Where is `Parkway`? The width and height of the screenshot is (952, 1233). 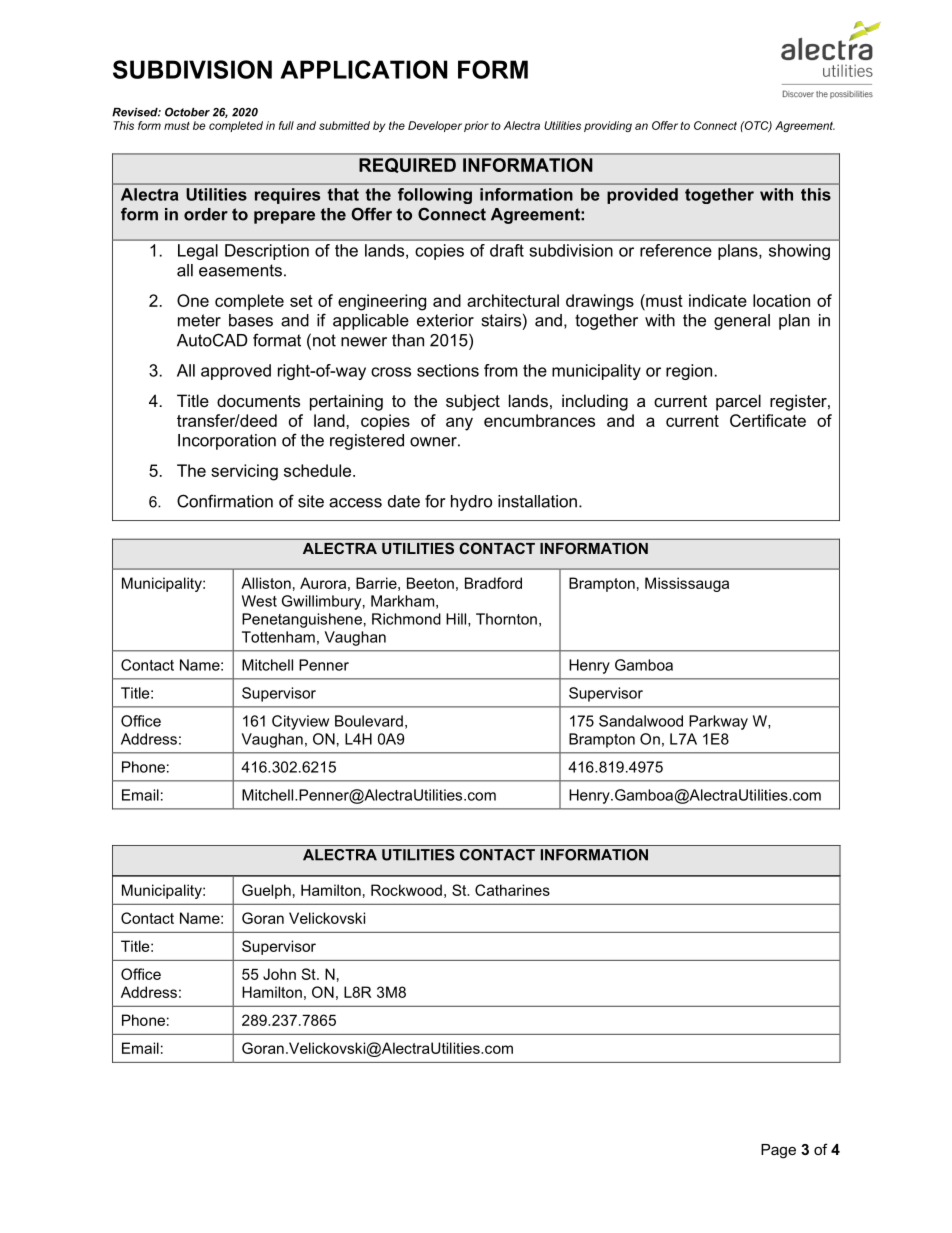
Parkway is located at coordinates (718, 722).
